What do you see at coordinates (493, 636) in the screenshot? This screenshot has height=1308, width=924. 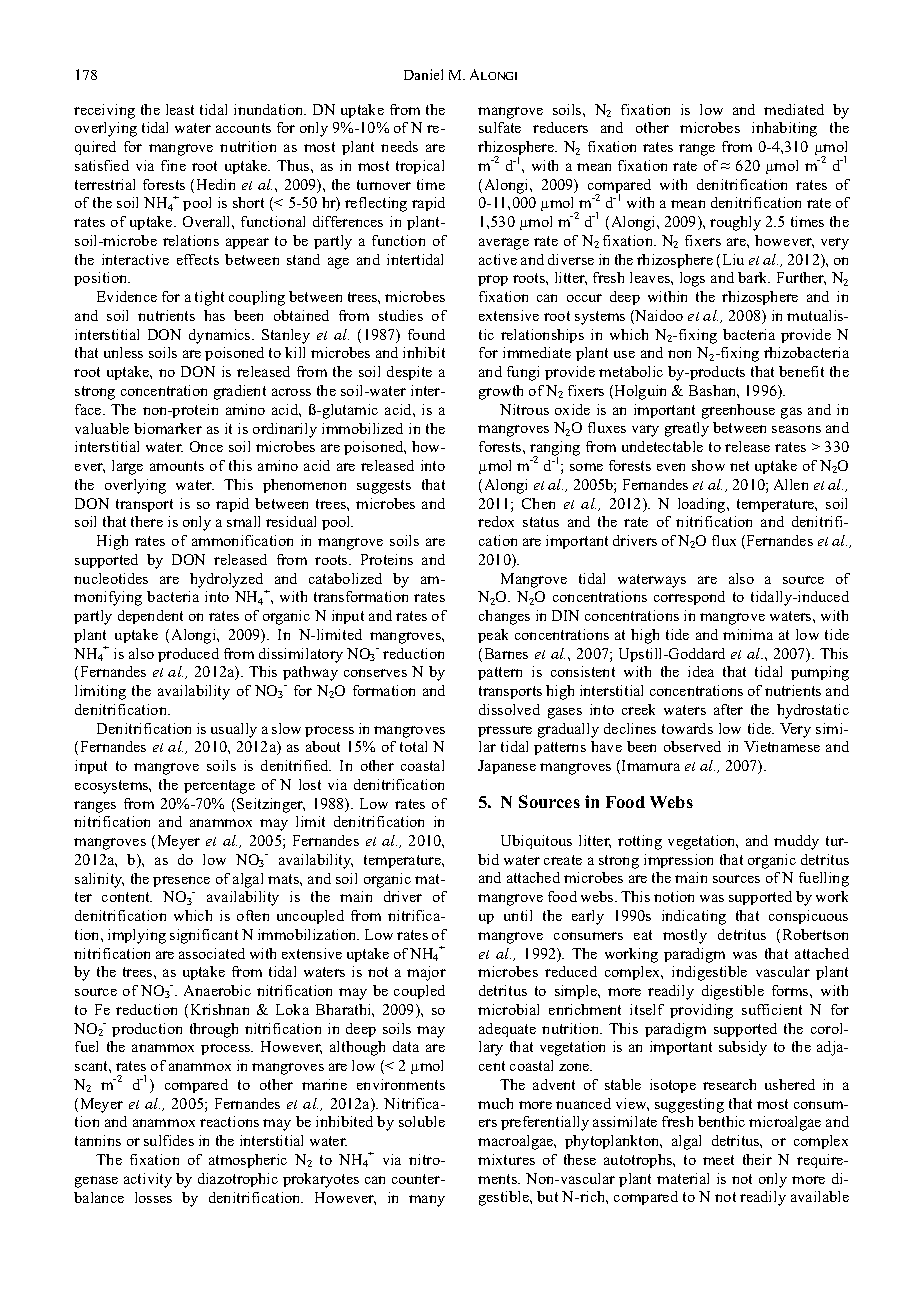 I see `peak` at bounding box center [493, 636].
